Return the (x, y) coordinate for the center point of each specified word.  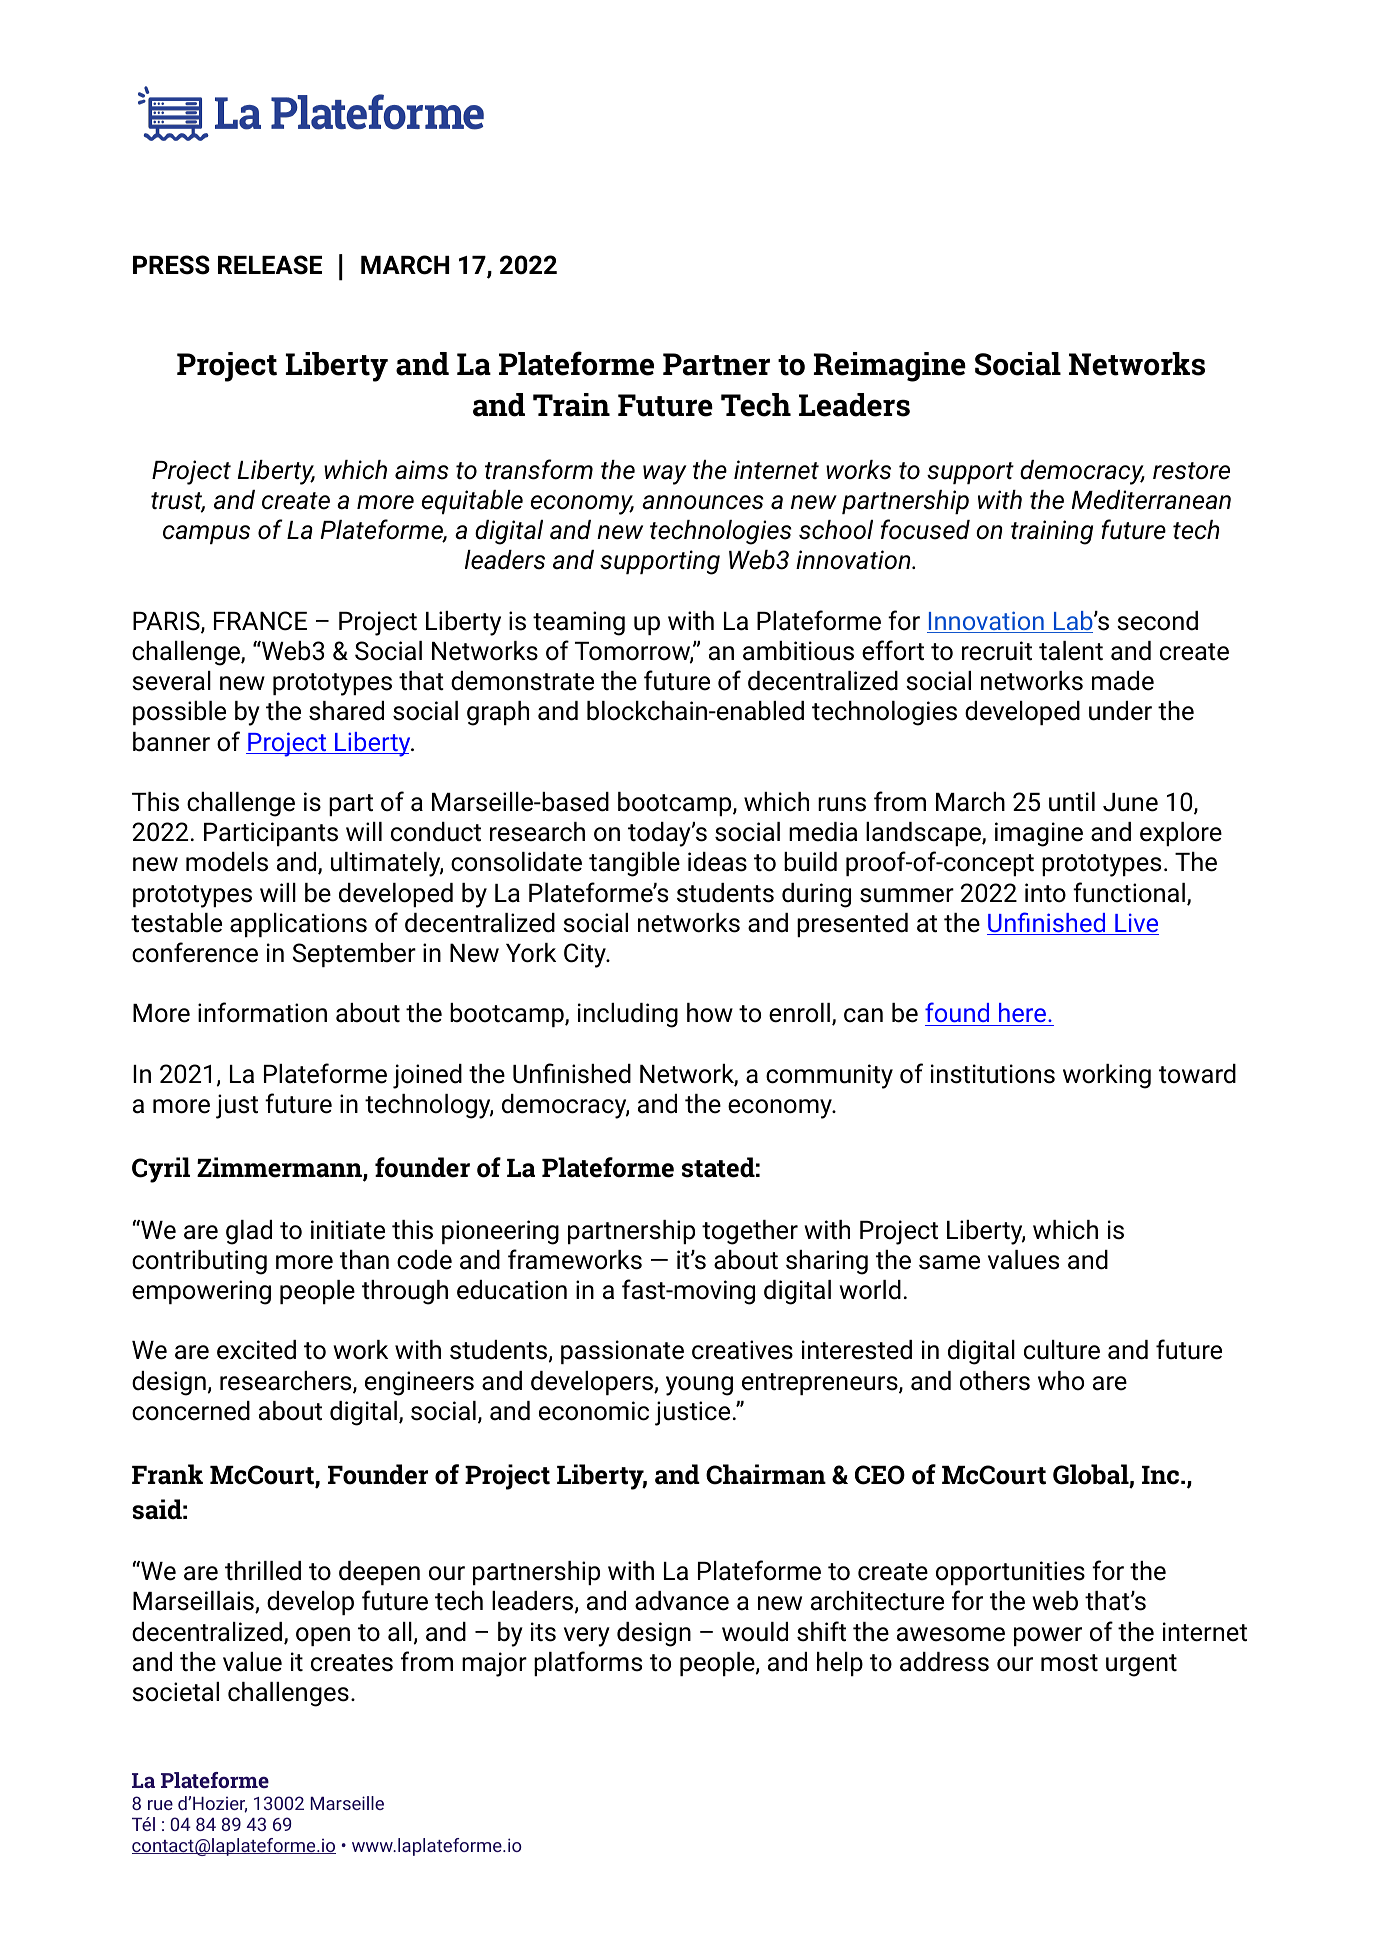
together (750, 1232)
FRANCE (260, 621)
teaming (579, 623)
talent (1071, 651)
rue (160, 1805)
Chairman (766, 1474)
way (665, 475)
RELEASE (270, 265)
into (1045, 893)
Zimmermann (280, 1169)
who (1061, 1381)
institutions (993, 1074)
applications (298, 925)
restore (1191, 471)
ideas (717, 862)
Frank (167, 1474)
